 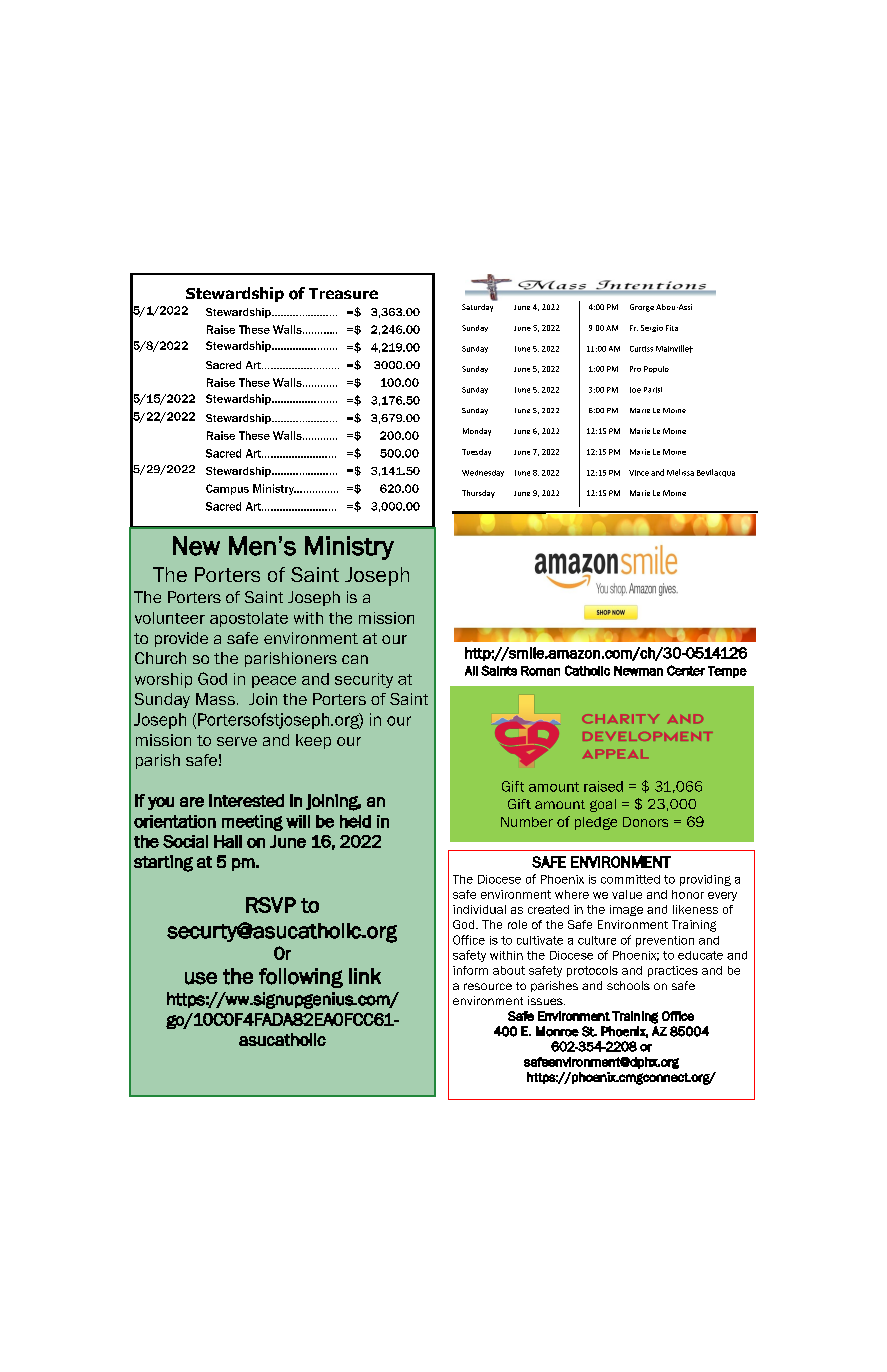 I want to click on Saturday, so click(x=477, y=308).
